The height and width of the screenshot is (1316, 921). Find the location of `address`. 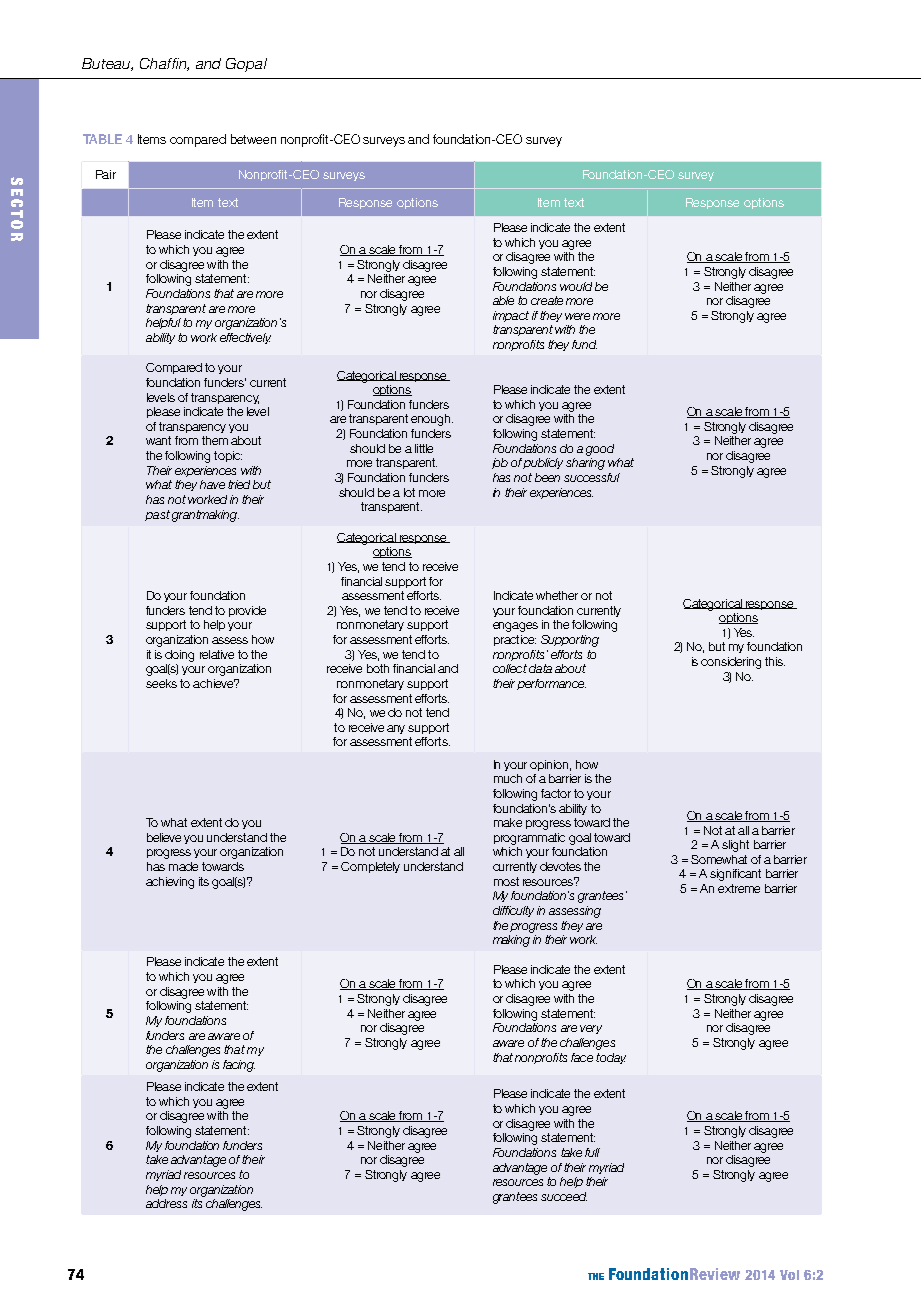

address is located at coordinates (166, 1203).
